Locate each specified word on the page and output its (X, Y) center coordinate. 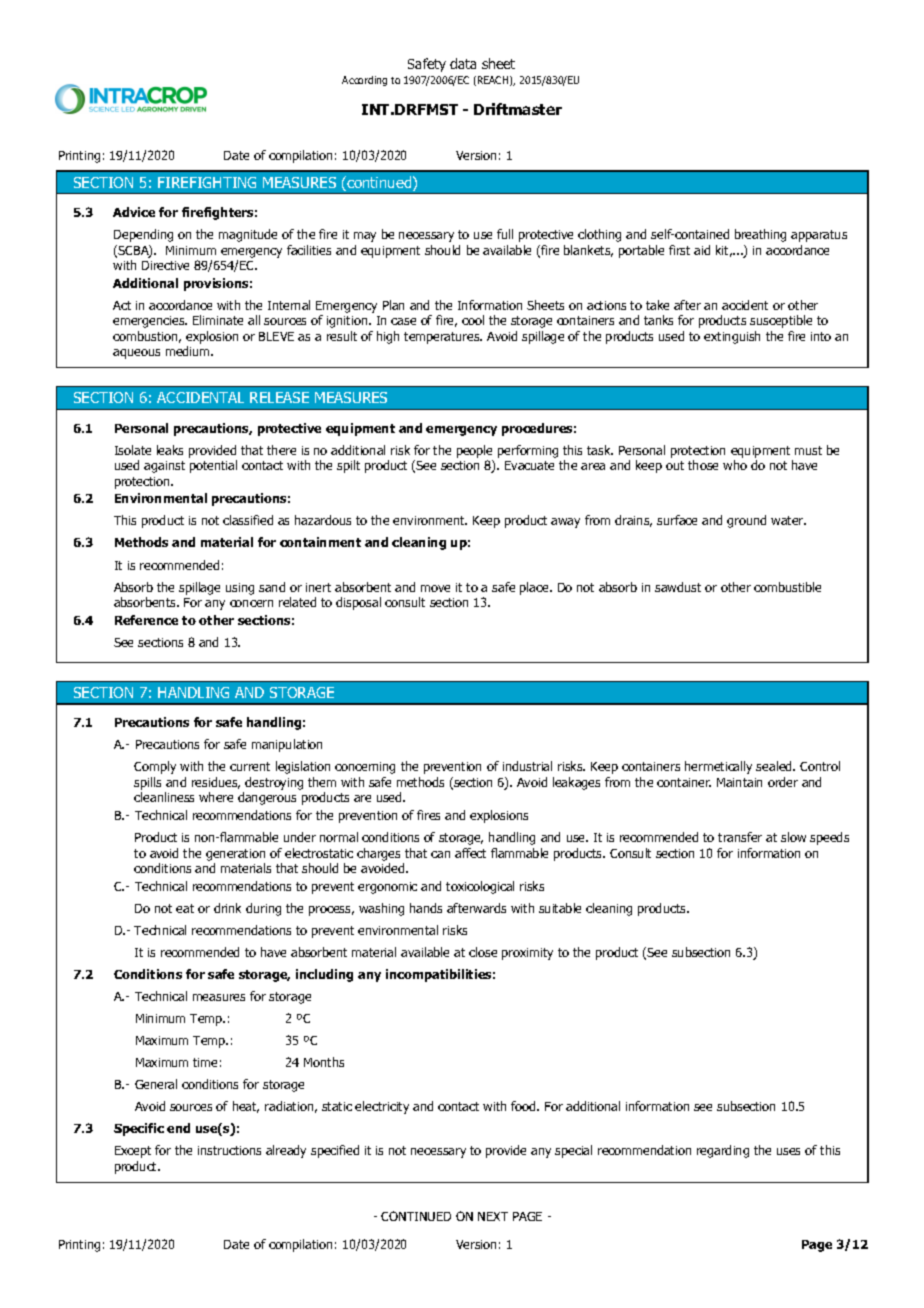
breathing (760, 235)
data (463, 63)
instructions (229, 1150)
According (364, 81)
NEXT (493, 1216)
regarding (723, 1151)
